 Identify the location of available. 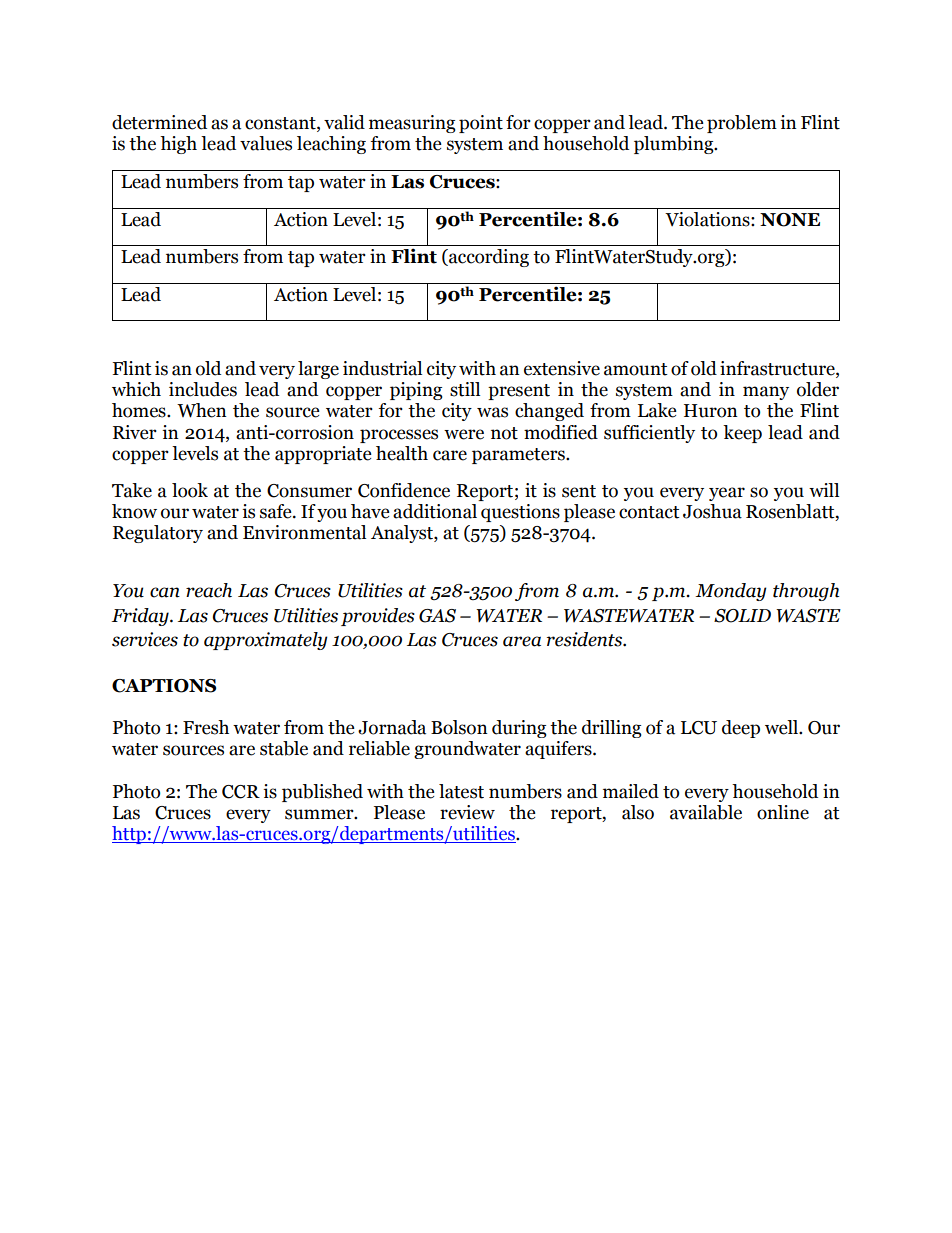
(706, 812).
